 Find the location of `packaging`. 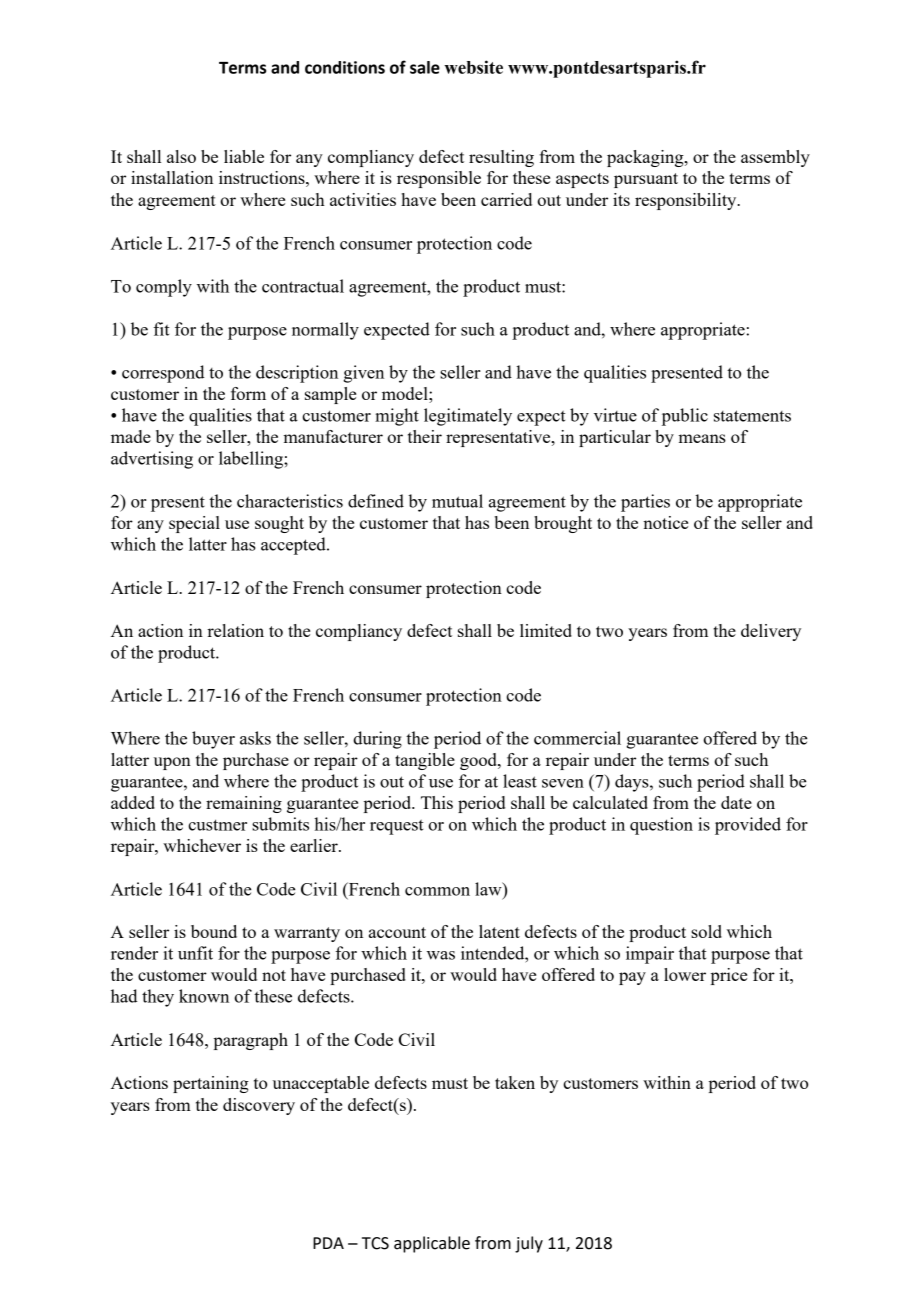

packaging is located at coordinates (646, 158).
